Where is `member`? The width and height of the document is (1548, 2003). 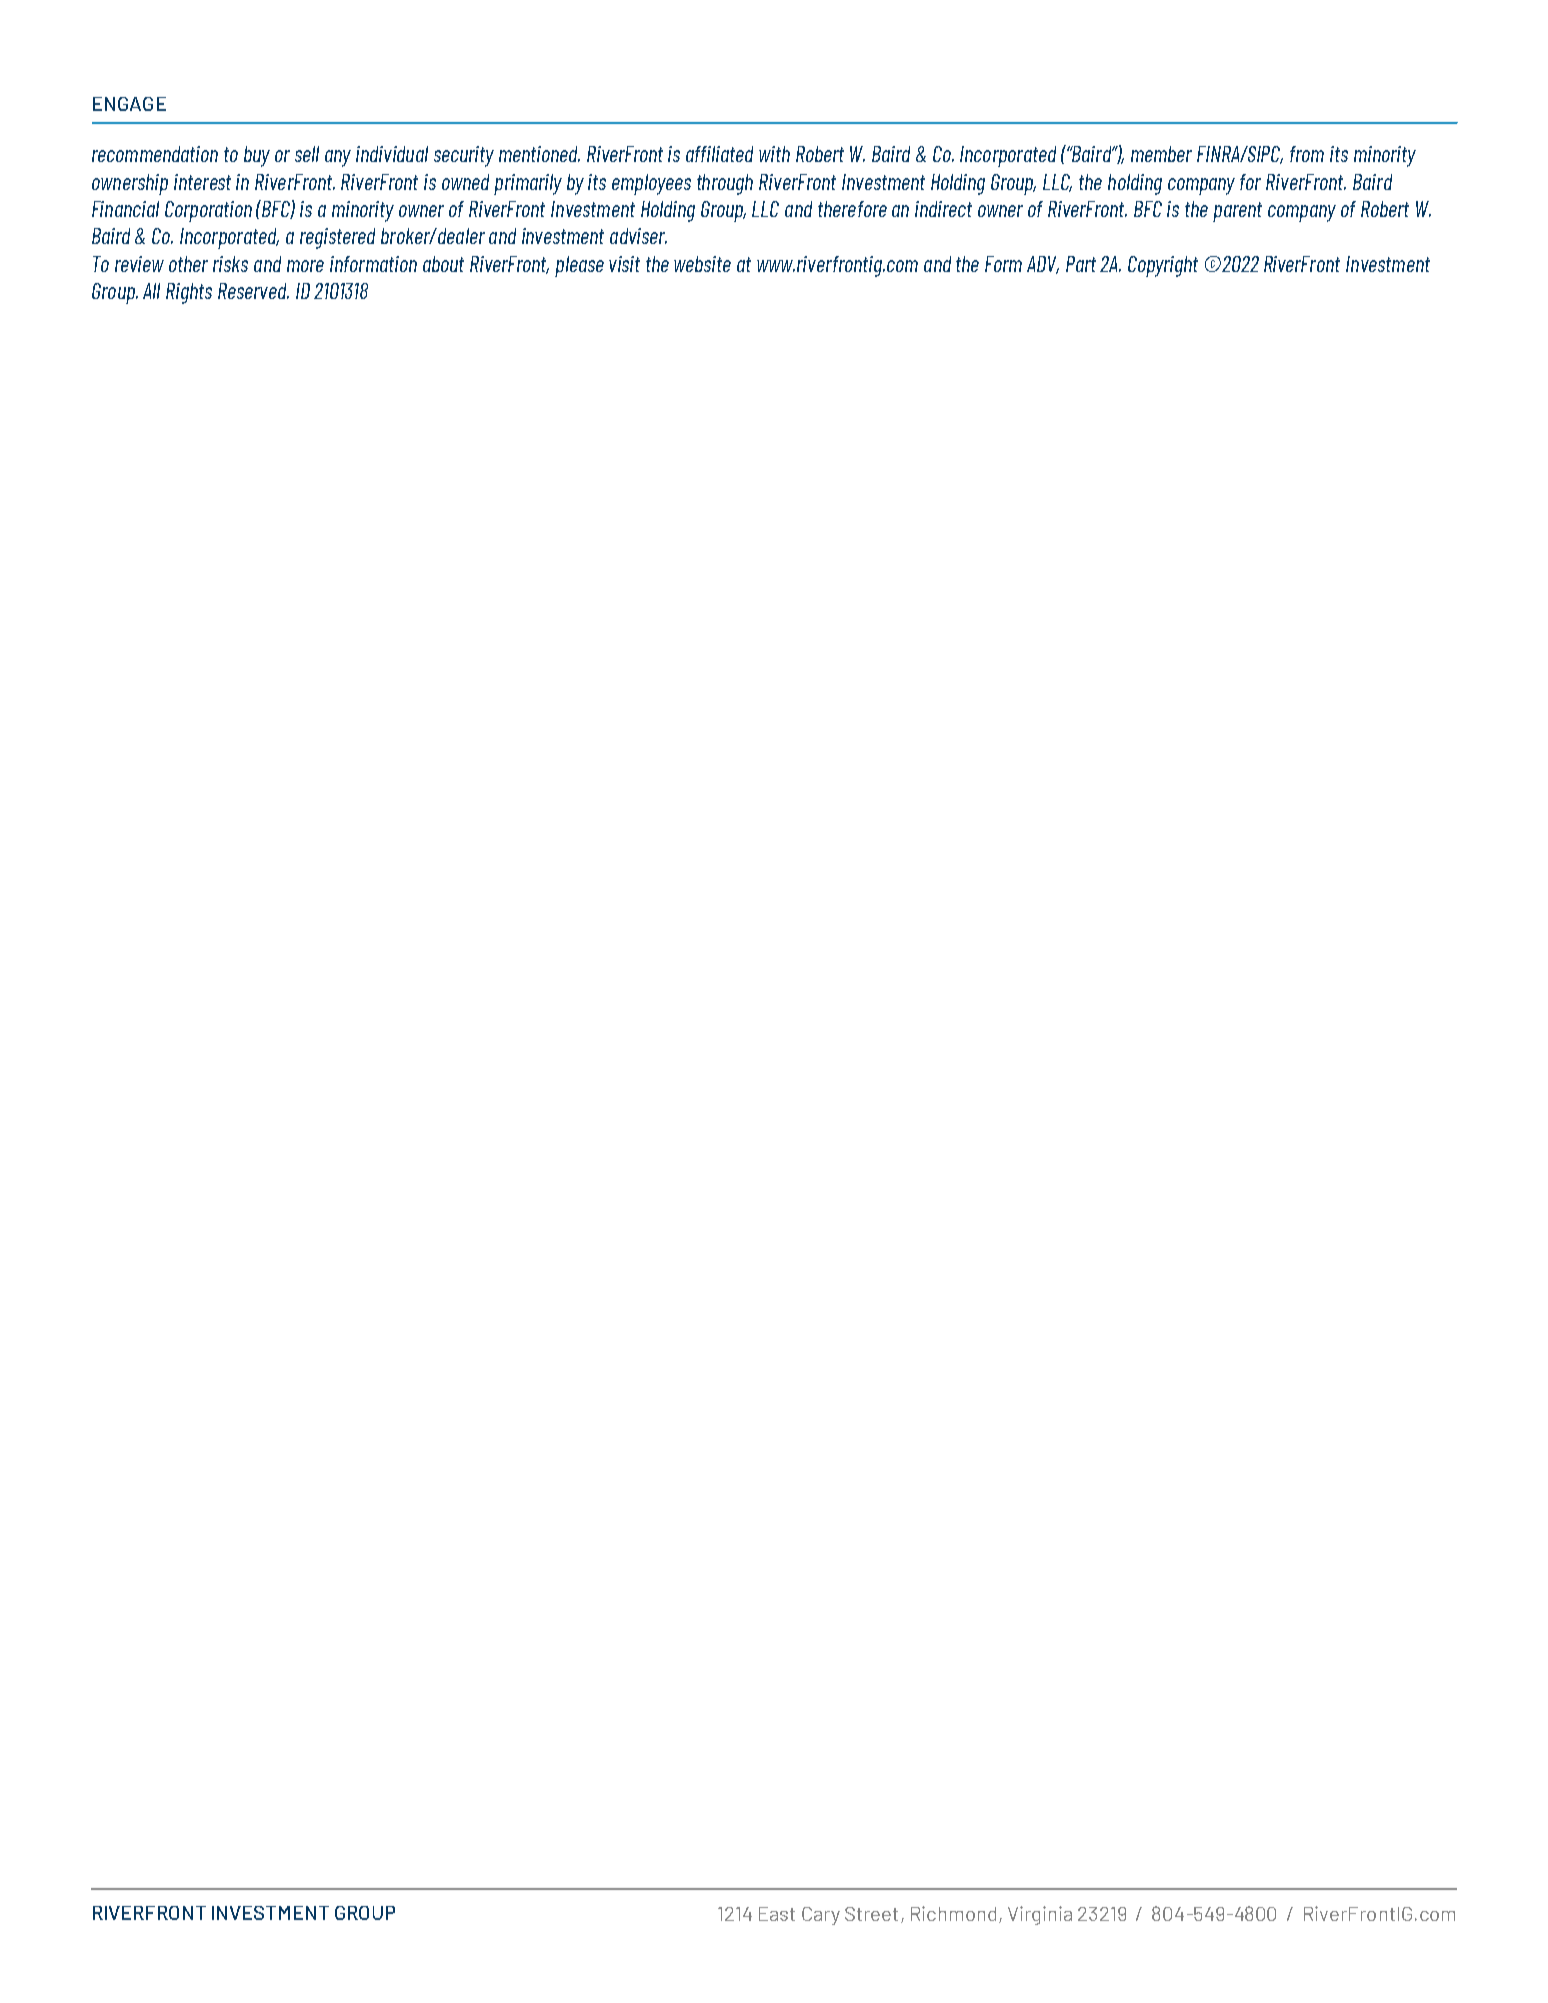 member is located at coordinates (1161, 154).
